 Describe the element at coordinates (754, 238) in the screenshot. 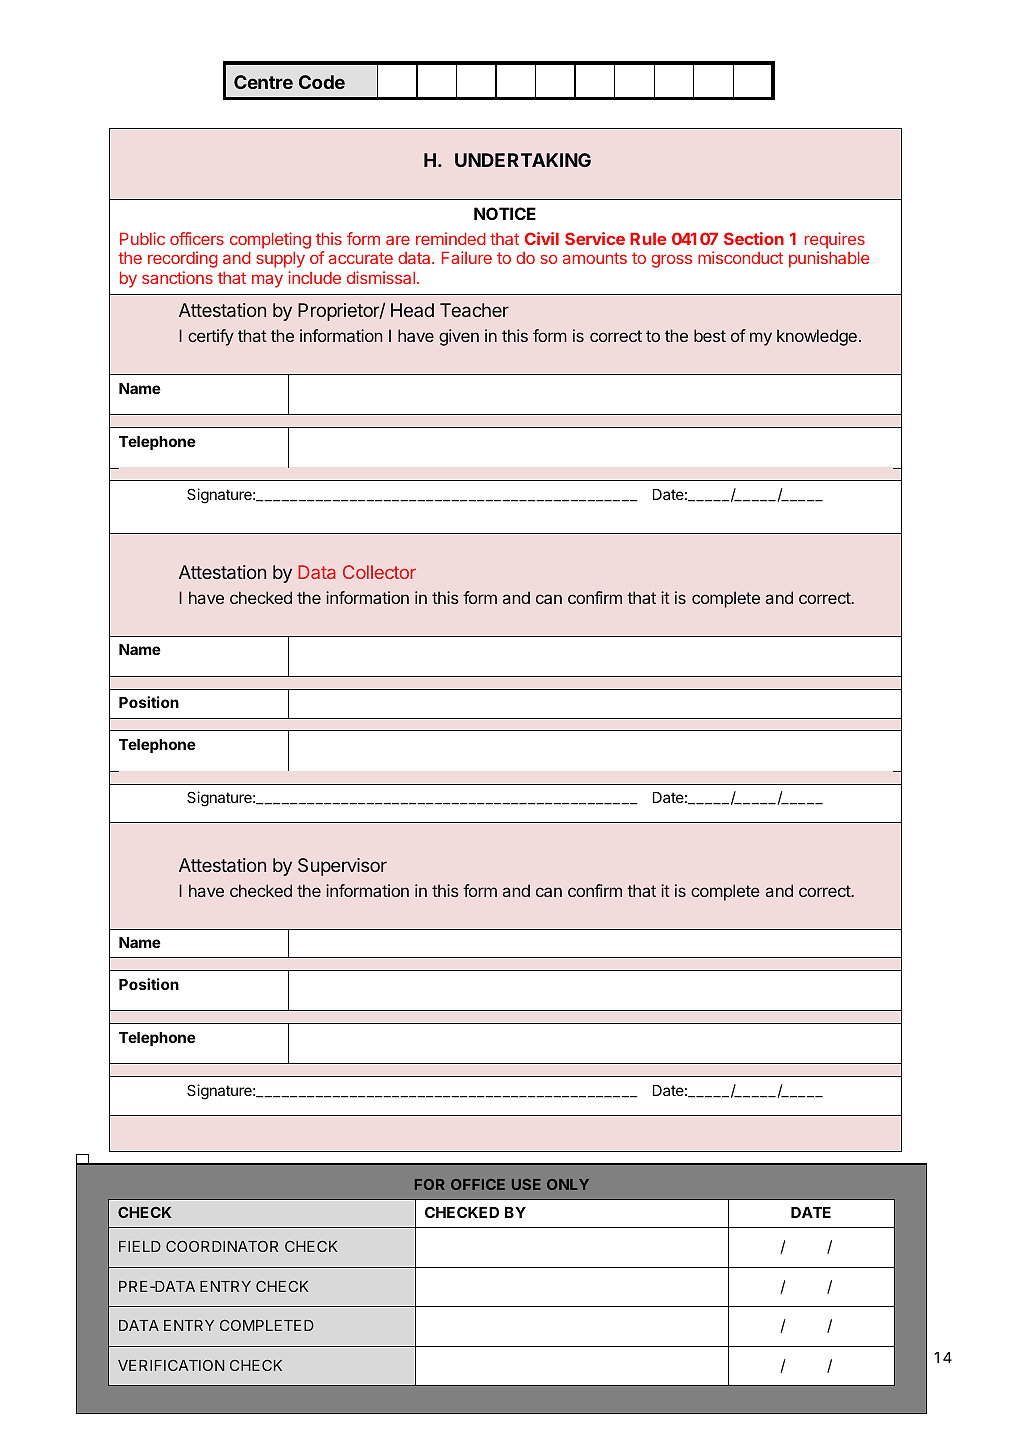

I see `Section` at that location.
